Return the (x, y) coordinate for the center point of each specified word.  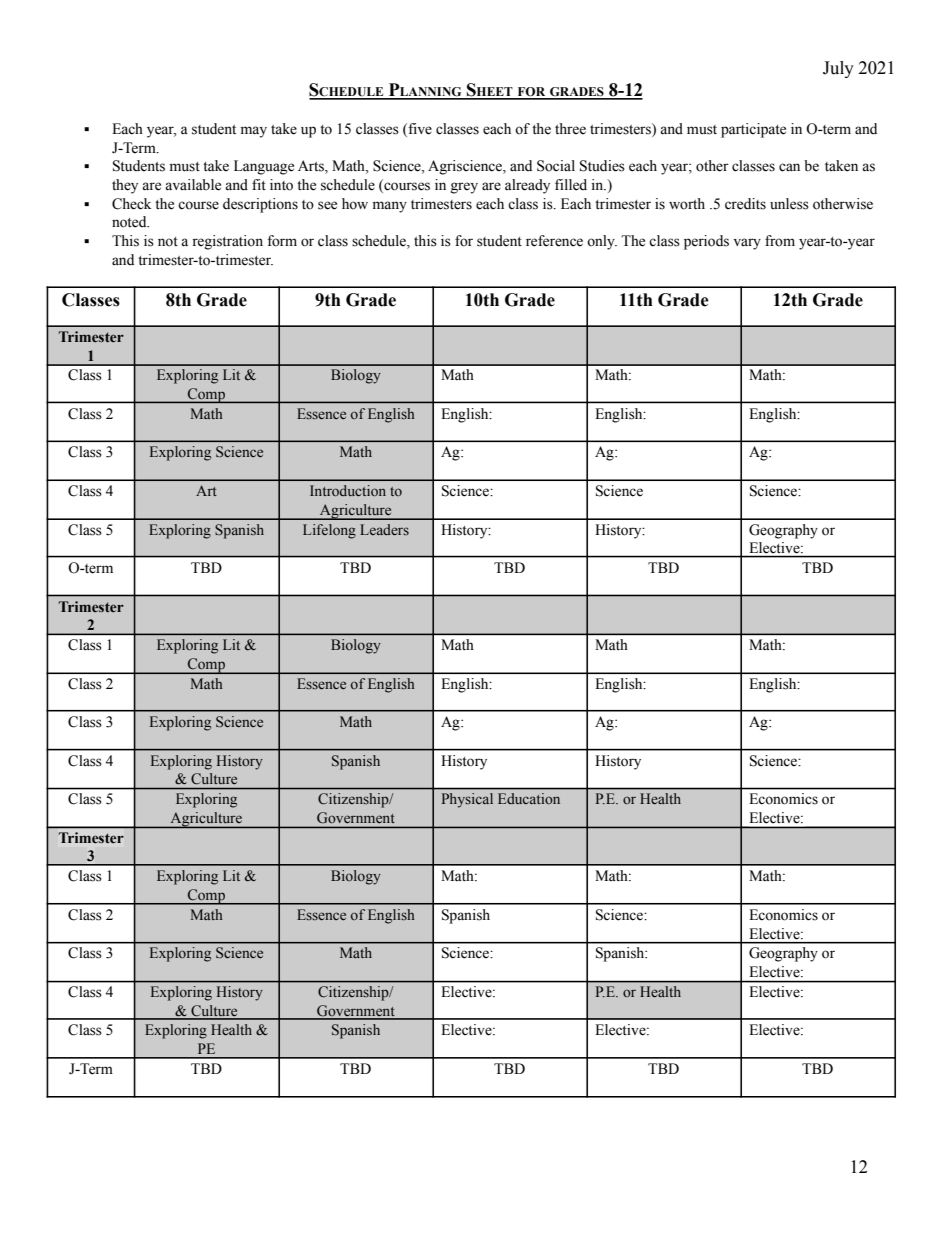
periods (706, 242)
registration (227, 242)
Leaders (384, 529)
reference (554, 241)
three (570, 129)
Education (529, 798)
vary (747, 244)
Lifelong (329, 531)
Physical (467, 800)
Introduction (348, 490)
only (602, 242)
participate (753, 130)
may (254, 132)
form (282, 241)
